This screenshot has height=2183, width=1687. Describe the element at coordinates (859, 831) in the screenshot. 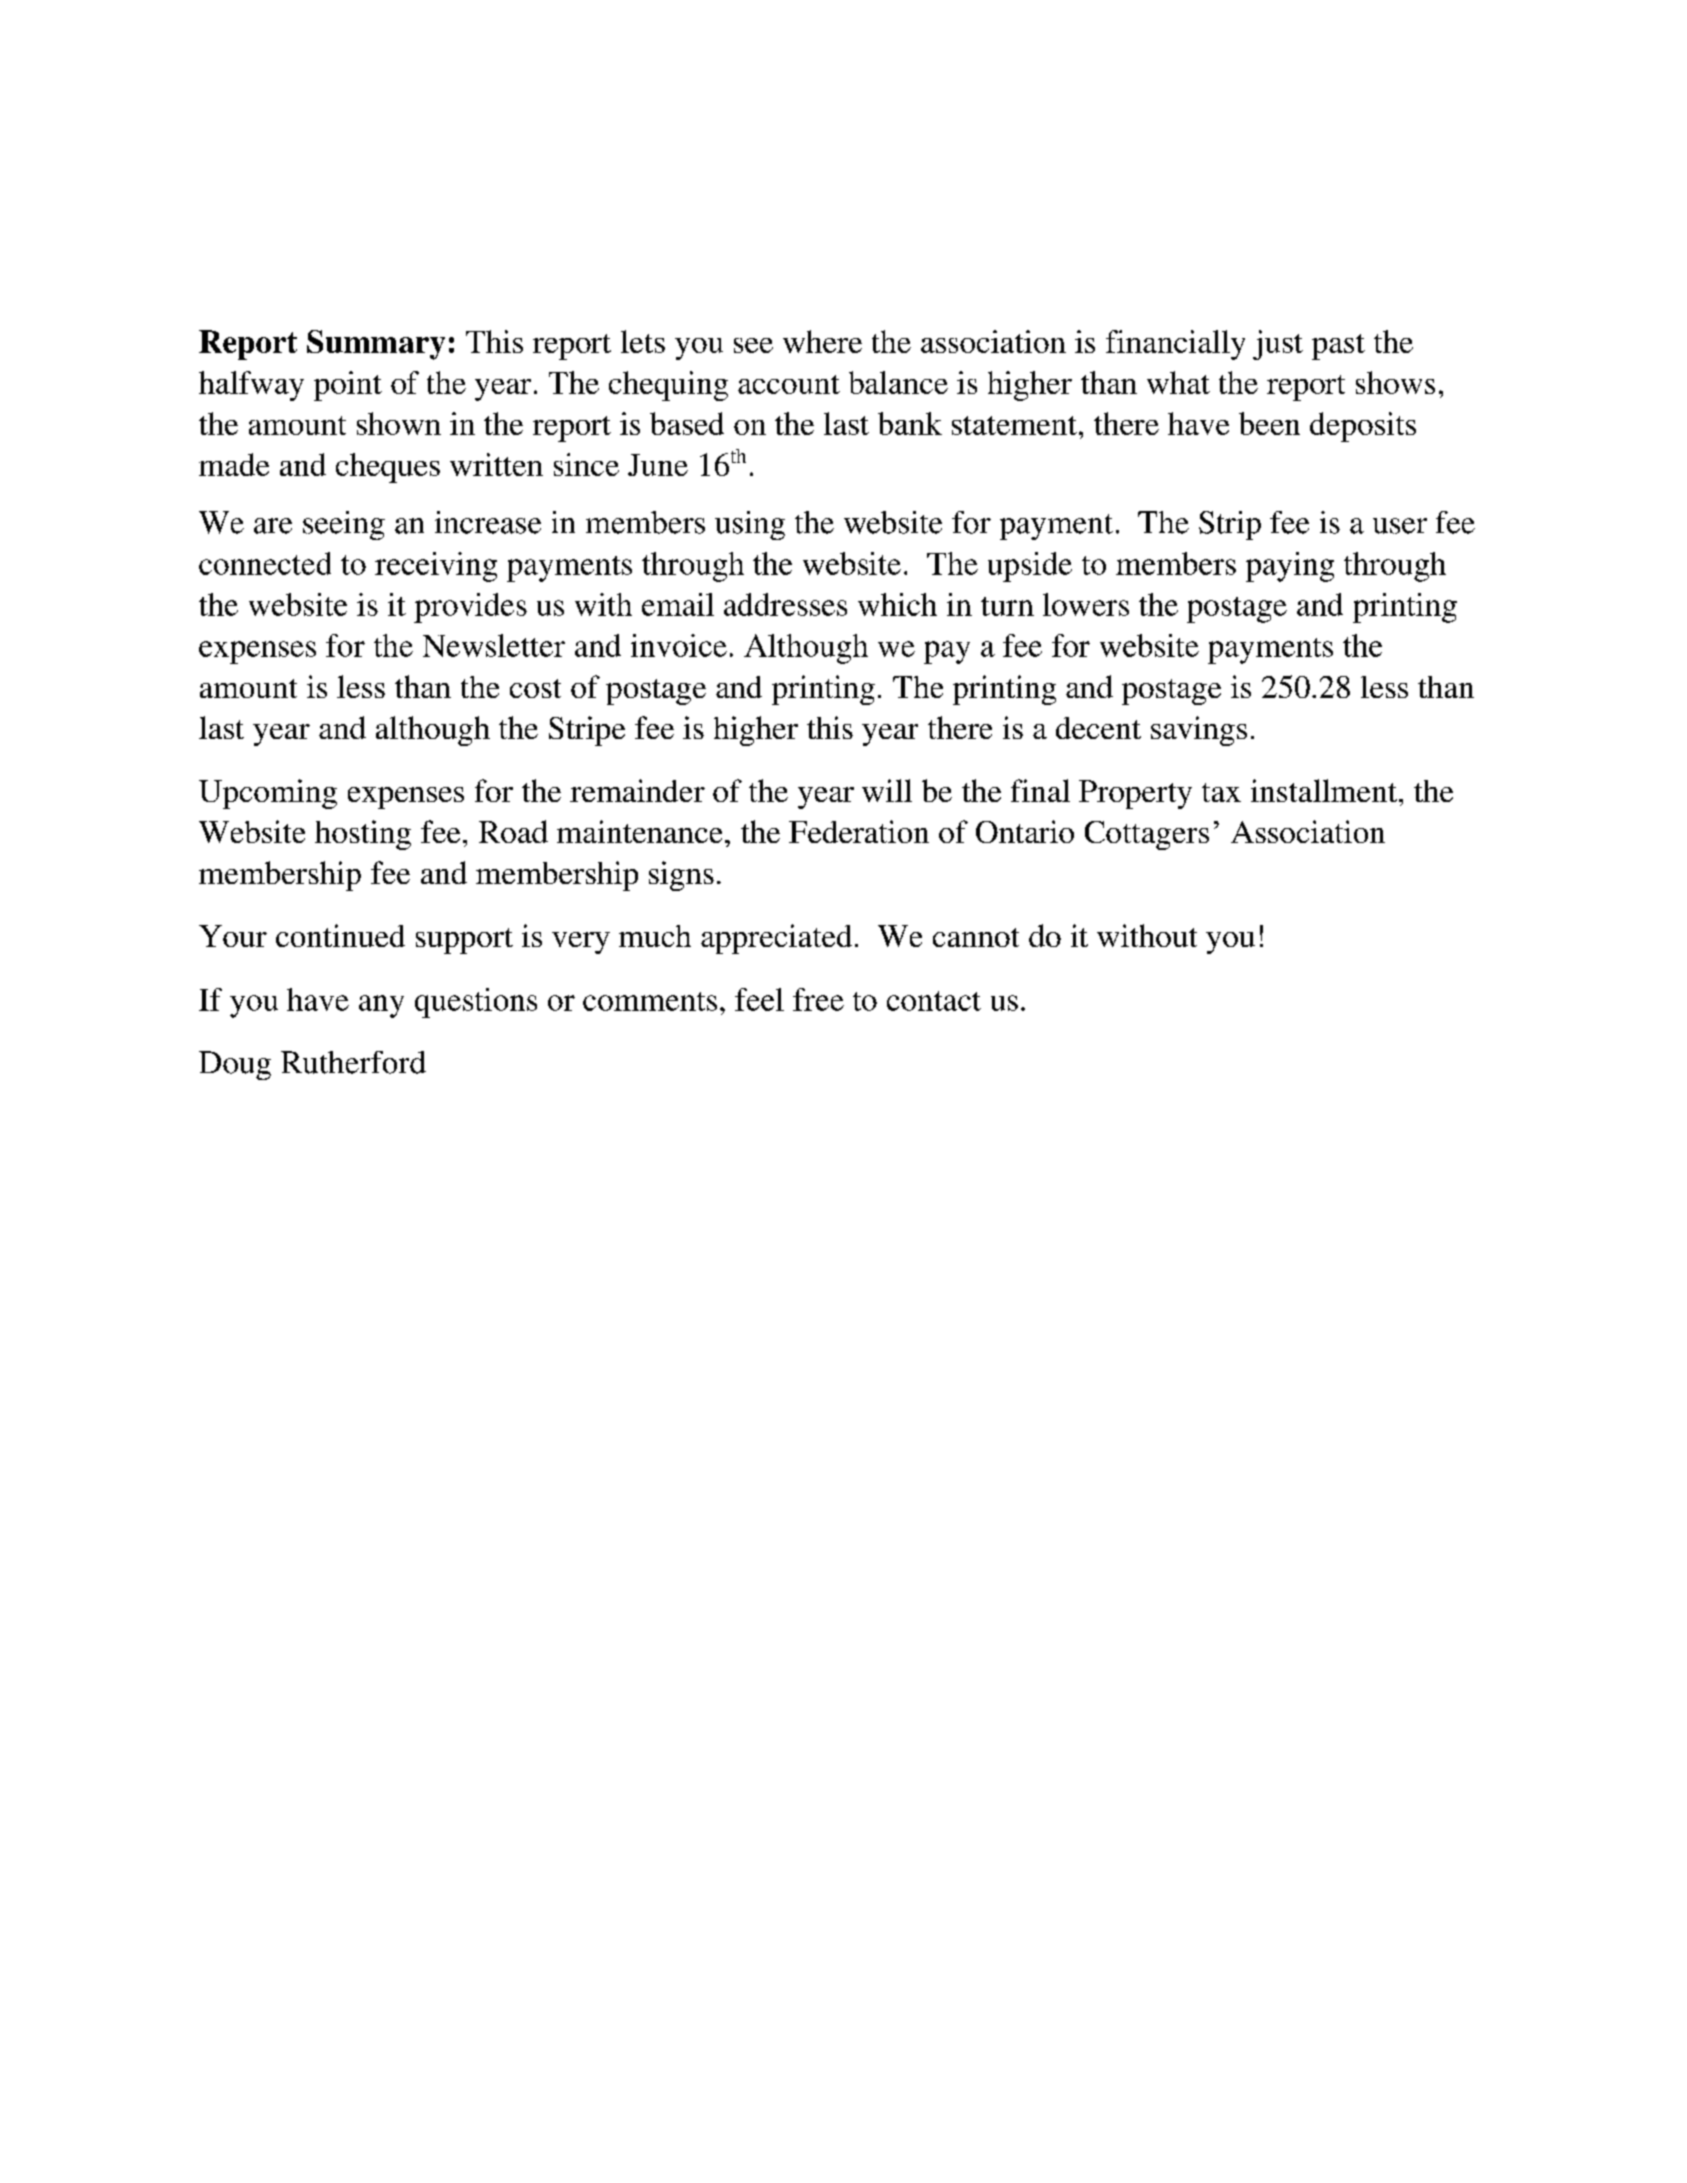

I see `Federation` at that location.
